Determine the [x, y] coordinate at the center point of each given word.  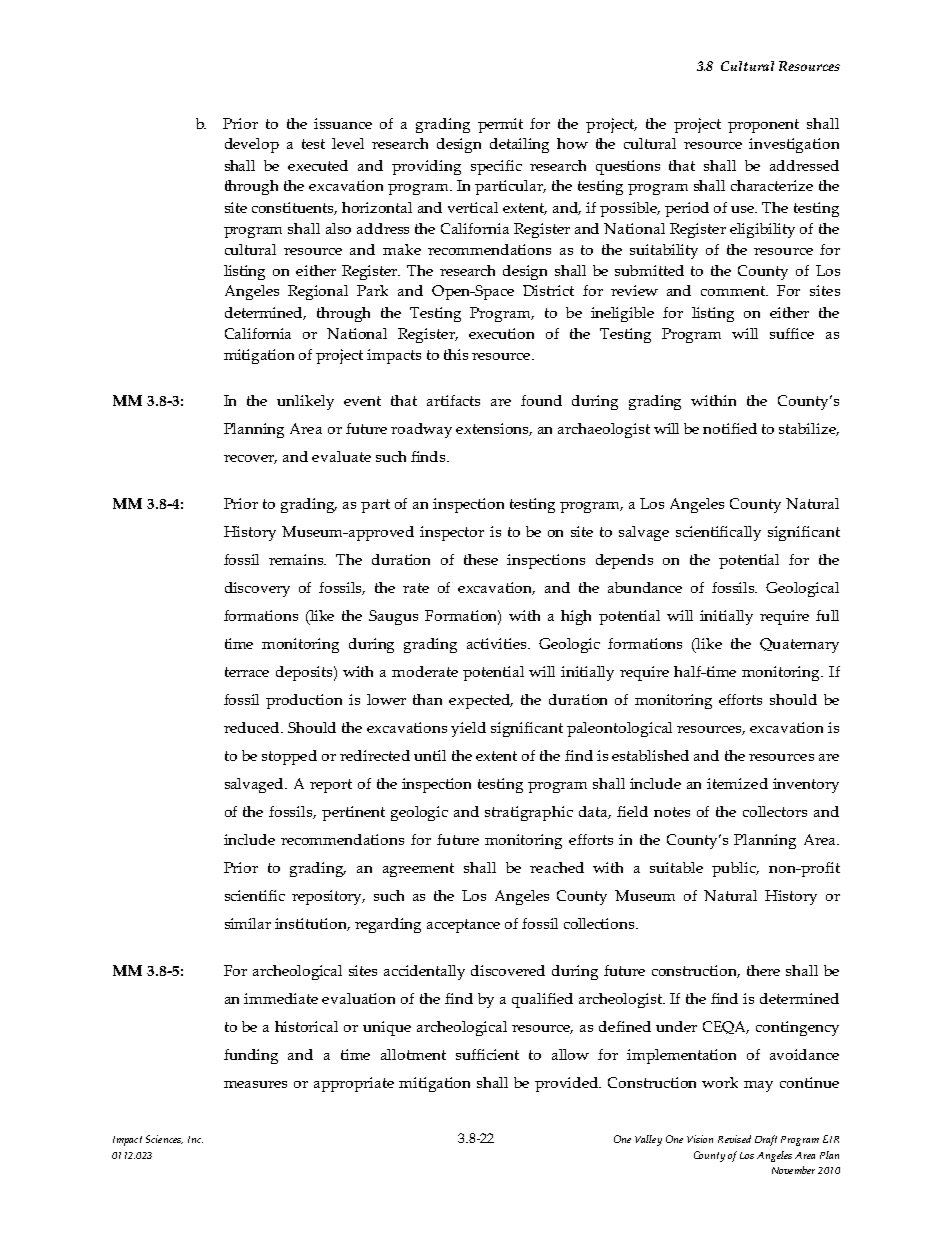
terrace [247, 672]
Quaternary [799, 645]
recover [250, 459]
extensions [494, 429]
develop [252, 145]
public [735, 869]
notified [730, 428]
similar [248, 923]
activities [498, 643]
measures [255, 1084]
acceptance [463, 926]
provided [568, 1084]
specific [496, 167]
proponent [763, 126]
